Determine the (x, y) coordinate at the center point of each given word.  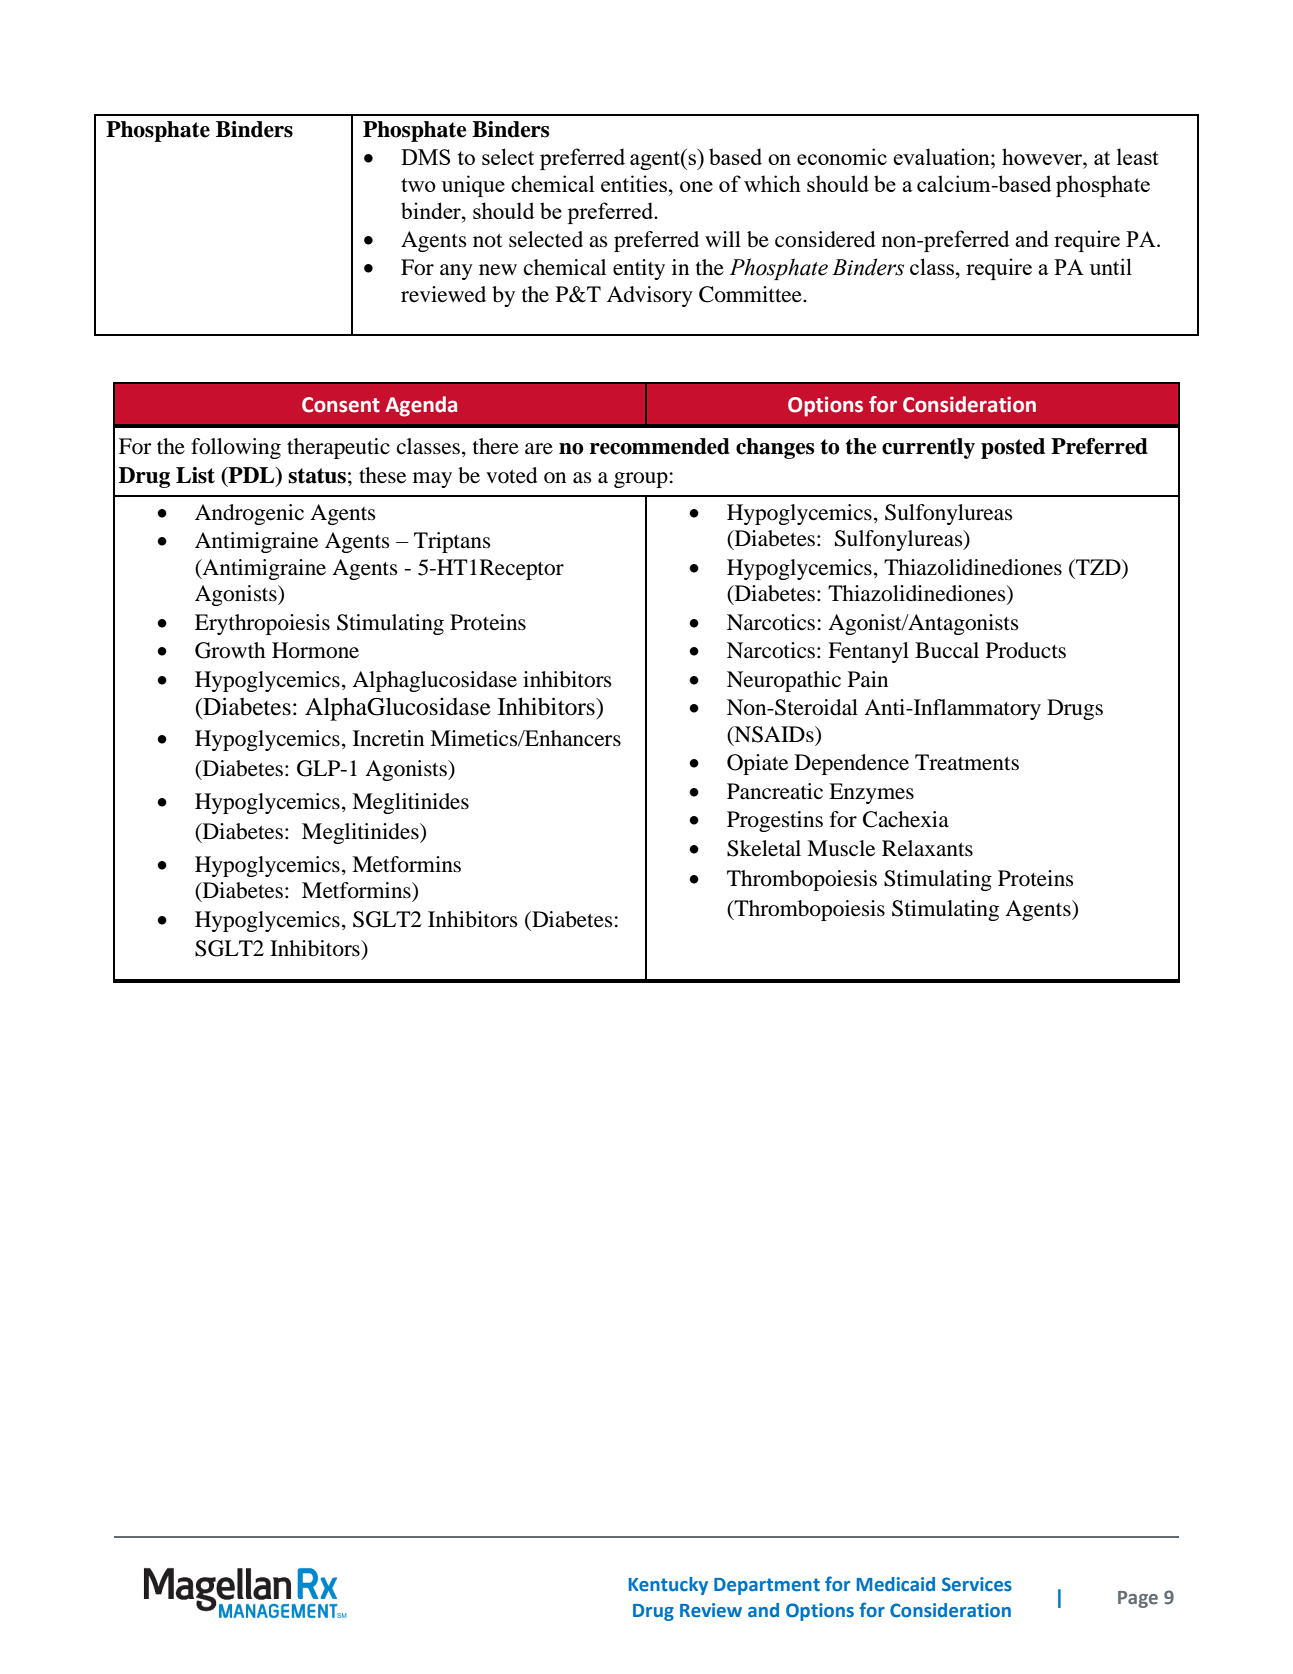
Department (767, 1586)
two (418, 185)
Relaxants (927, 848)
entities (634, 183)
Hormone (315, 650)
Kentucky (668, 1586)
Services (977, 1584)
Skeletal (764, 848)
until (1111, 266)
